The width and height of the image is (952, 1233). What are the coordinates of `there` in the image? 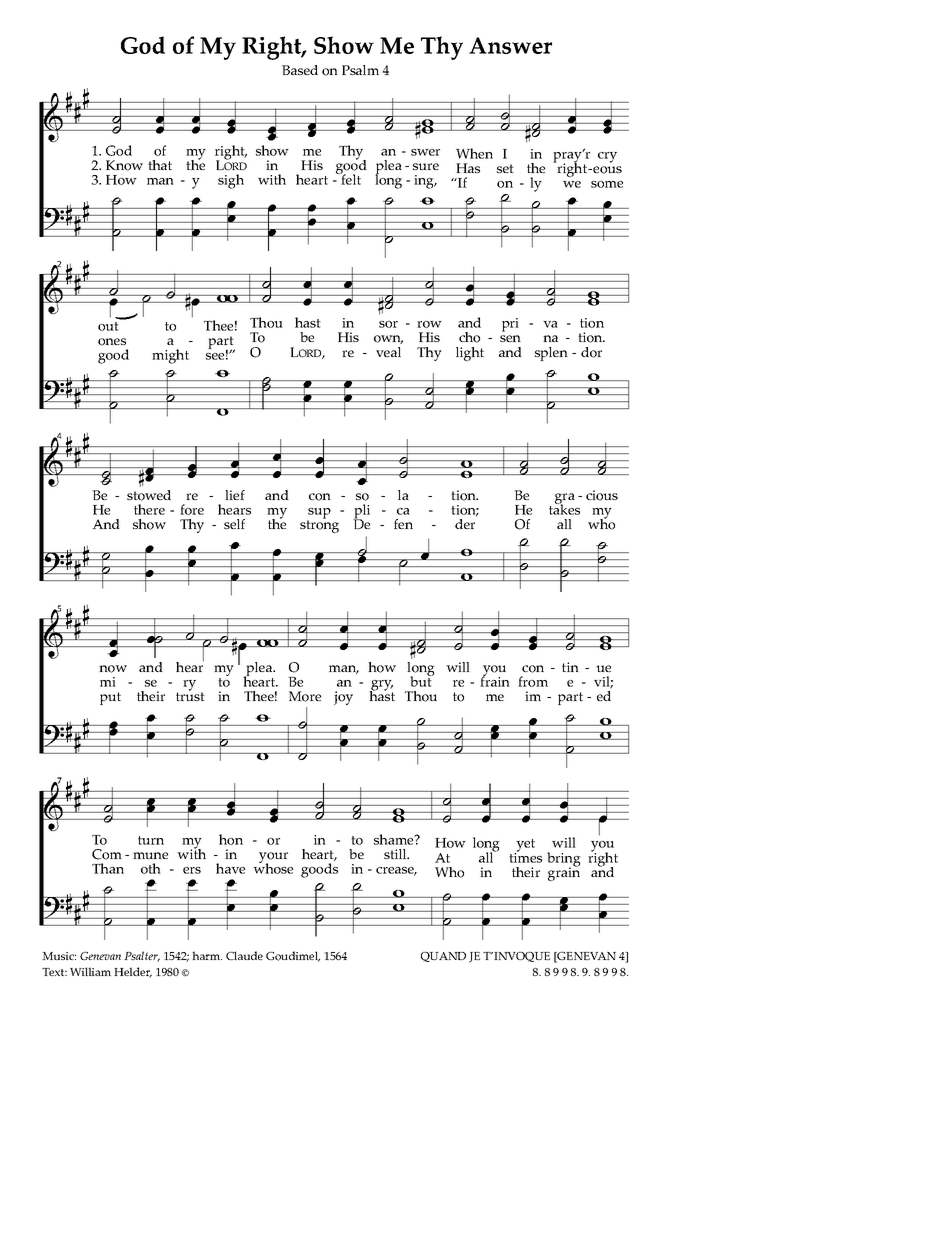 It's located at (149, 509).
